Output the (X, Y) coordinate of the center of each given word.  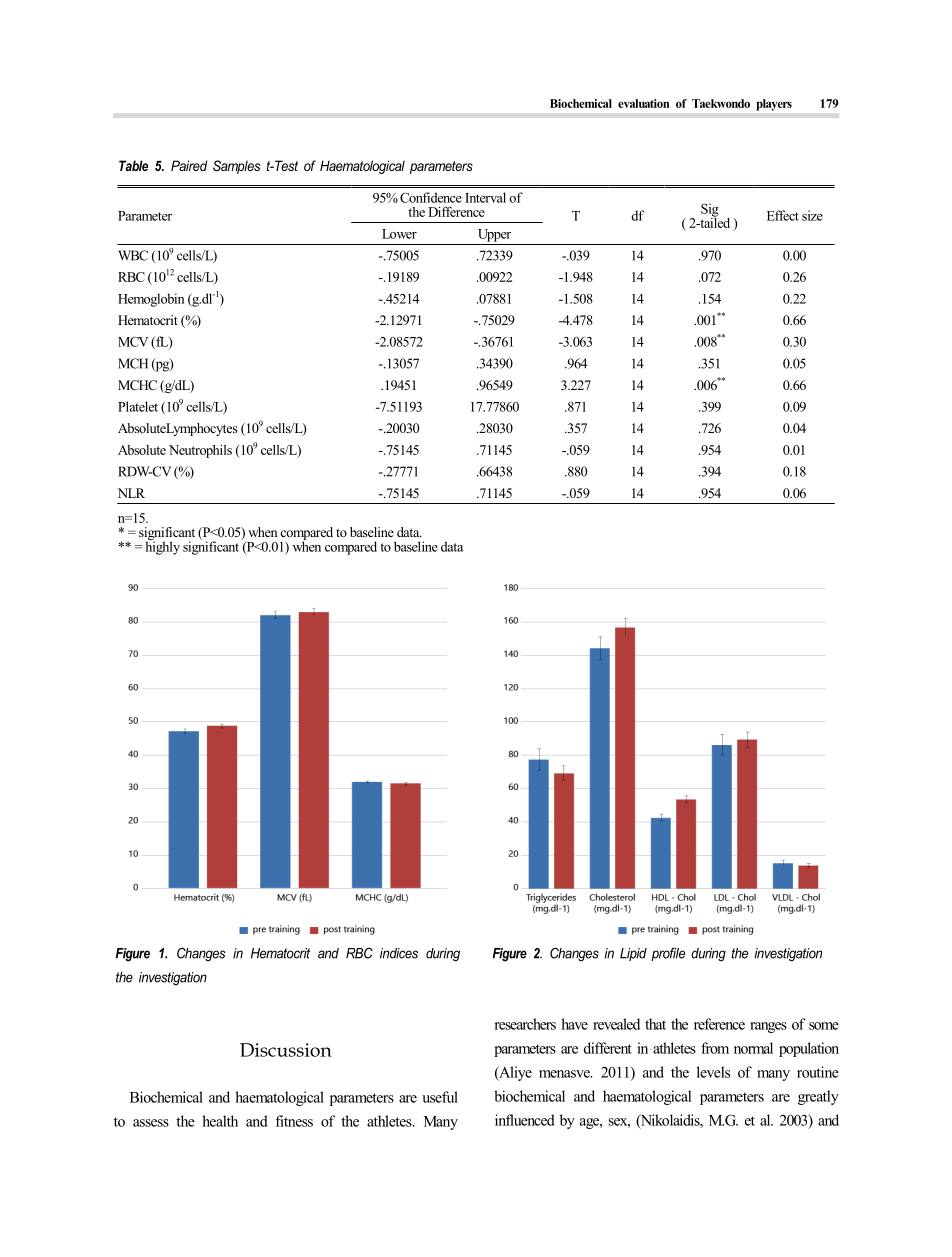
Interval (485, 197)
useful (440, 1097)
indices (399, 953)
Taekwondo (721, 103)
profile (668, 954)
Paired (189, 165)
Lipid (633, 954)
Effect (783, 215)
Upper (494, 235)
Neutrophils (200, 451)
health (220, 1121)
